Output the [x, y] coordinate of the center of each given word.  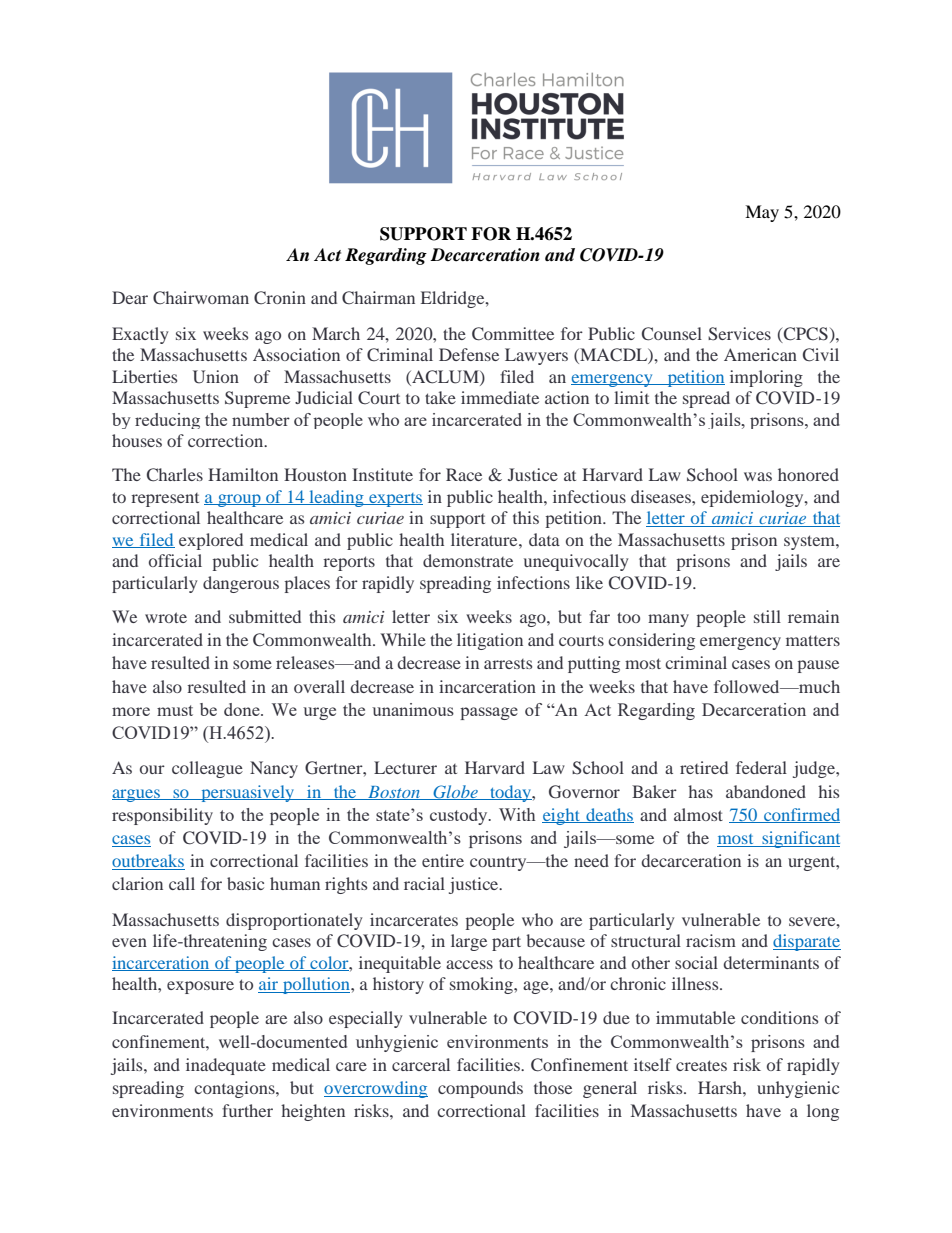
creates [701, 1065]
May [762, 213]
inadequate [226, 1066]
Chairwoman [201, 298]
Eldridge [454, 299]
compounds [480, 1089]
